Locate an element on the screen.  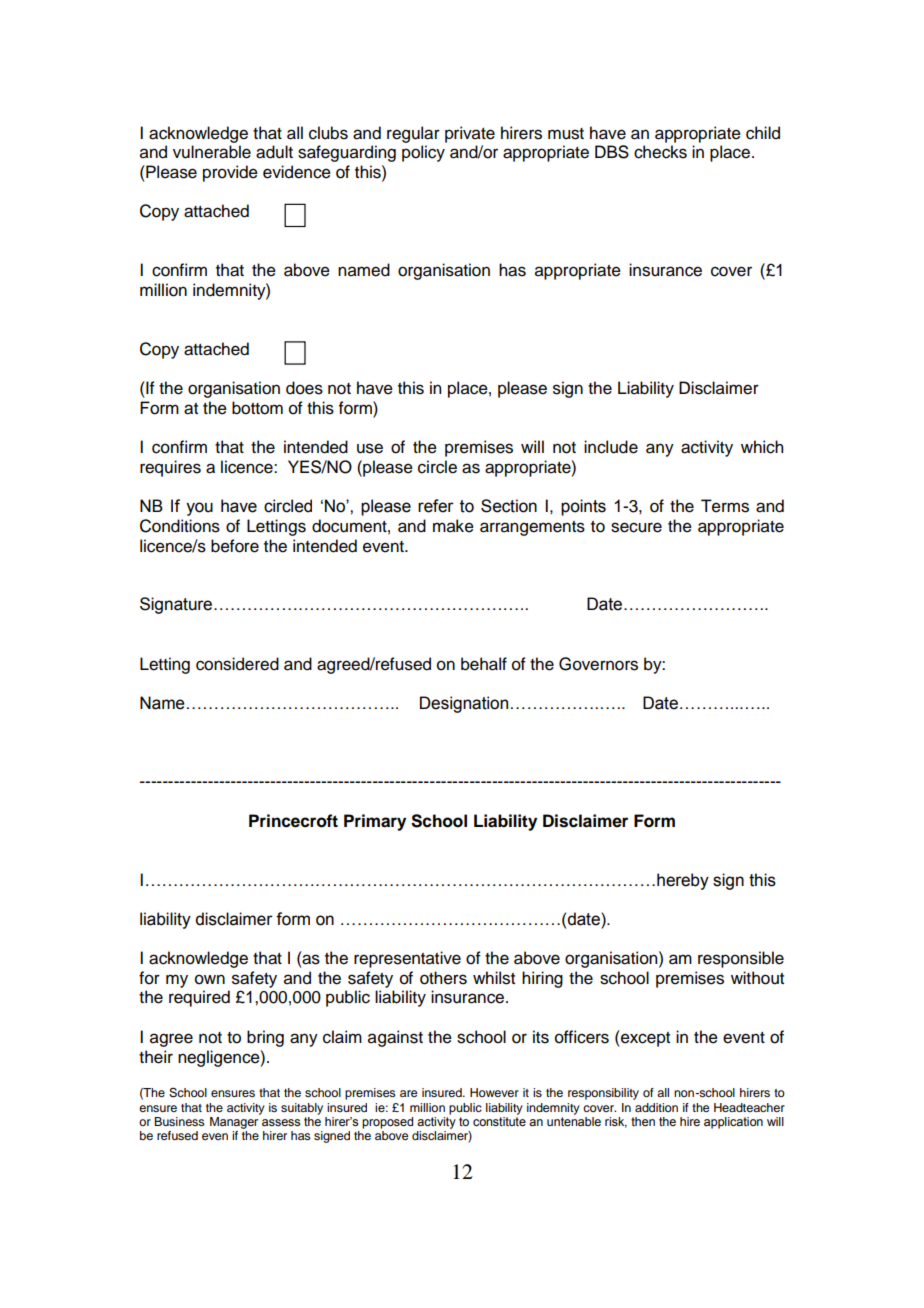
Terms is located at coordinates (725, 506).
